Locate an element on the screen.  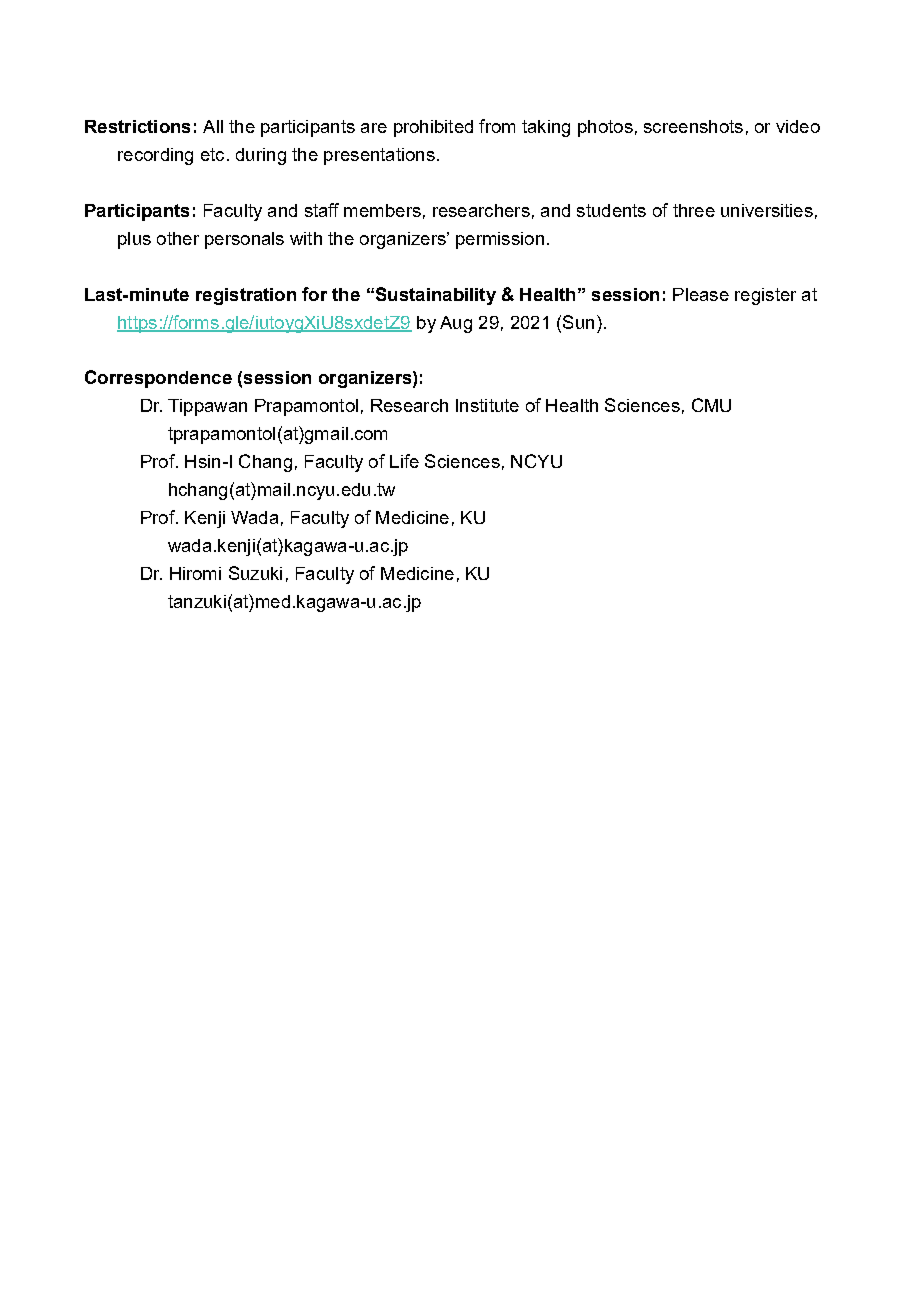
Suzuki is located at coordinates (255, 573).
